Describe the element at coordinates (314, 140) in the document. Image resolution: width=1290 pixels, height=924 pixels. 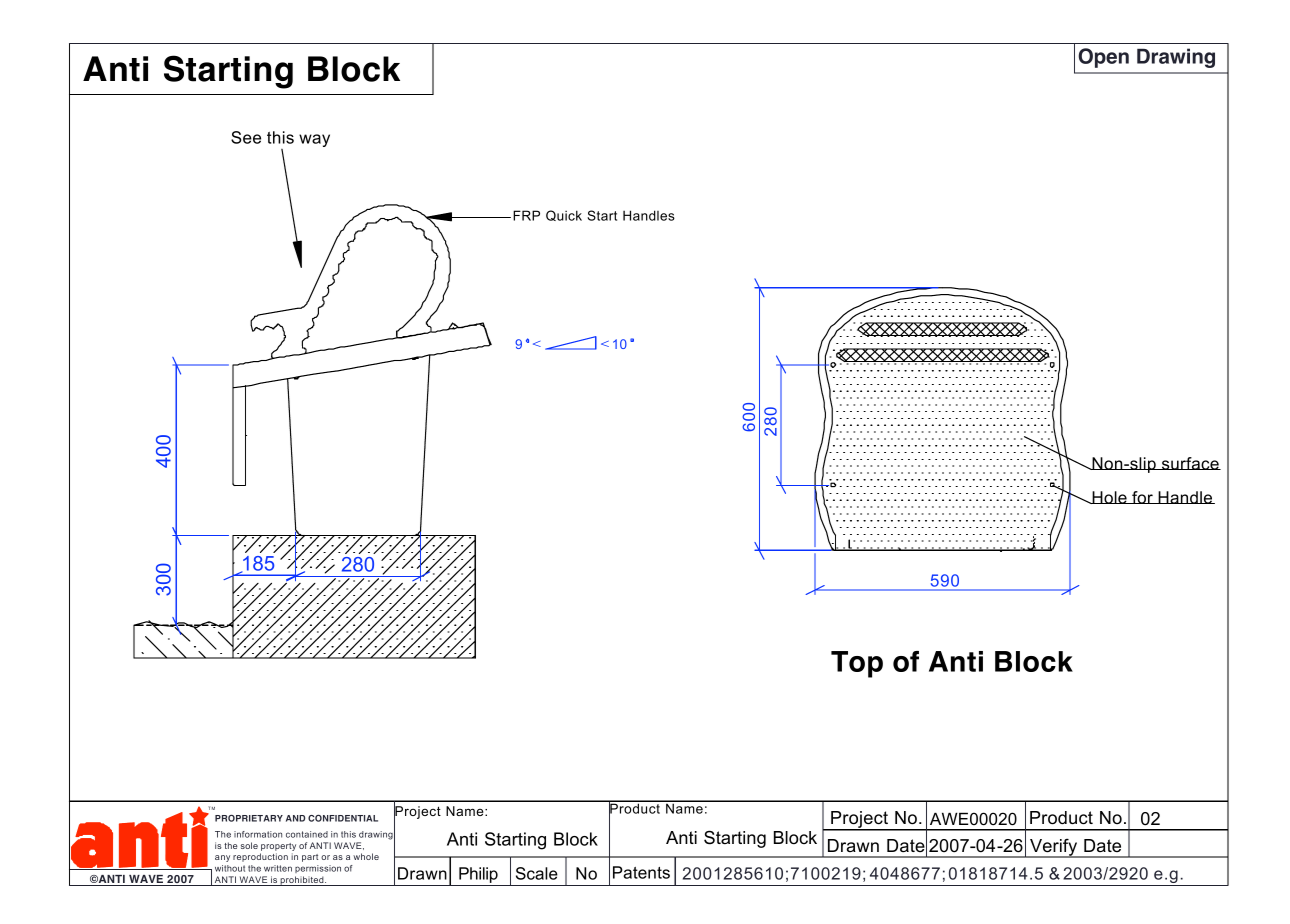
I see `way` at that location.
